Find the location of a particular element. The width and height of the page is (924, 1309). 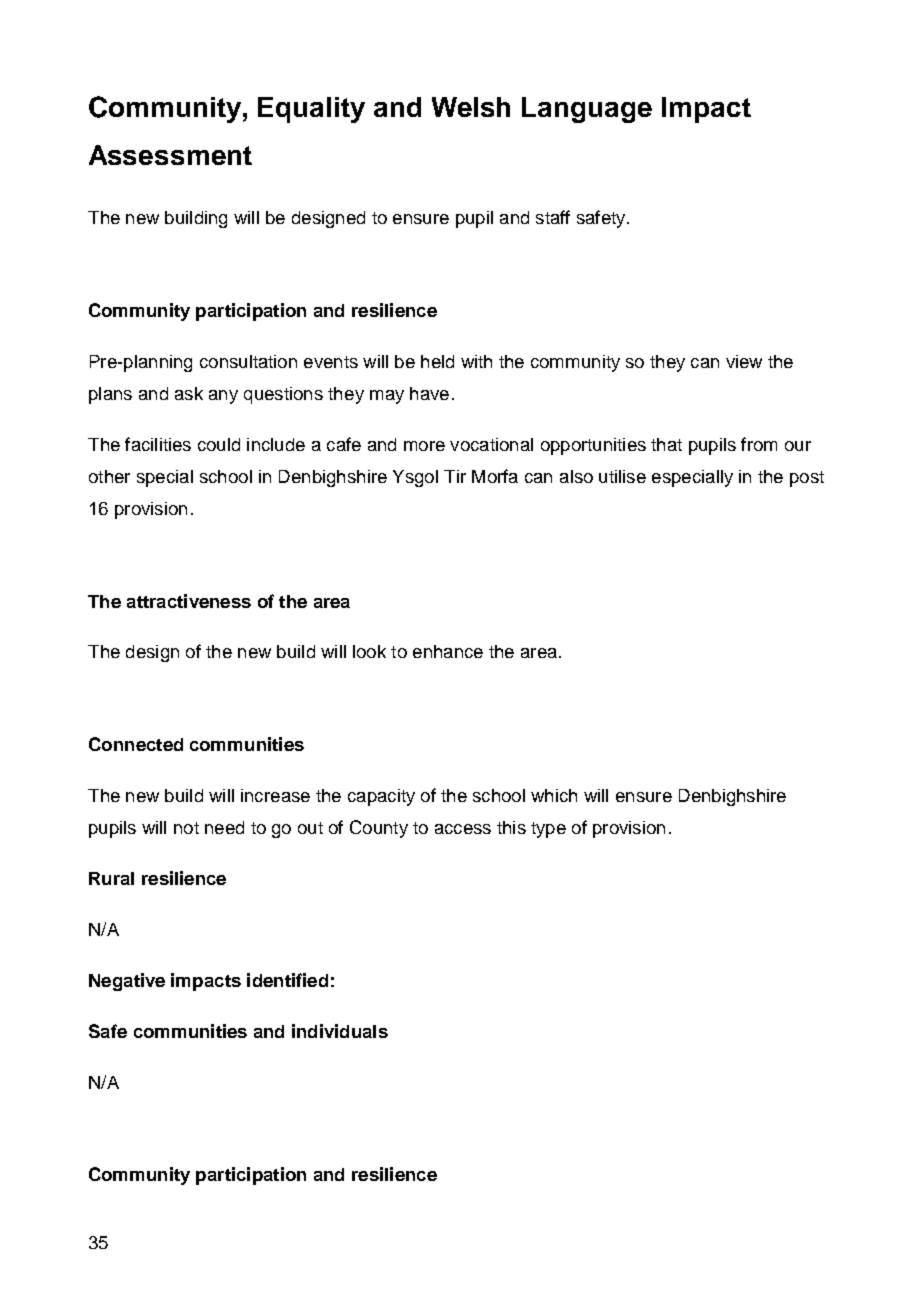

Negative is located at coordinates (127, 982).
